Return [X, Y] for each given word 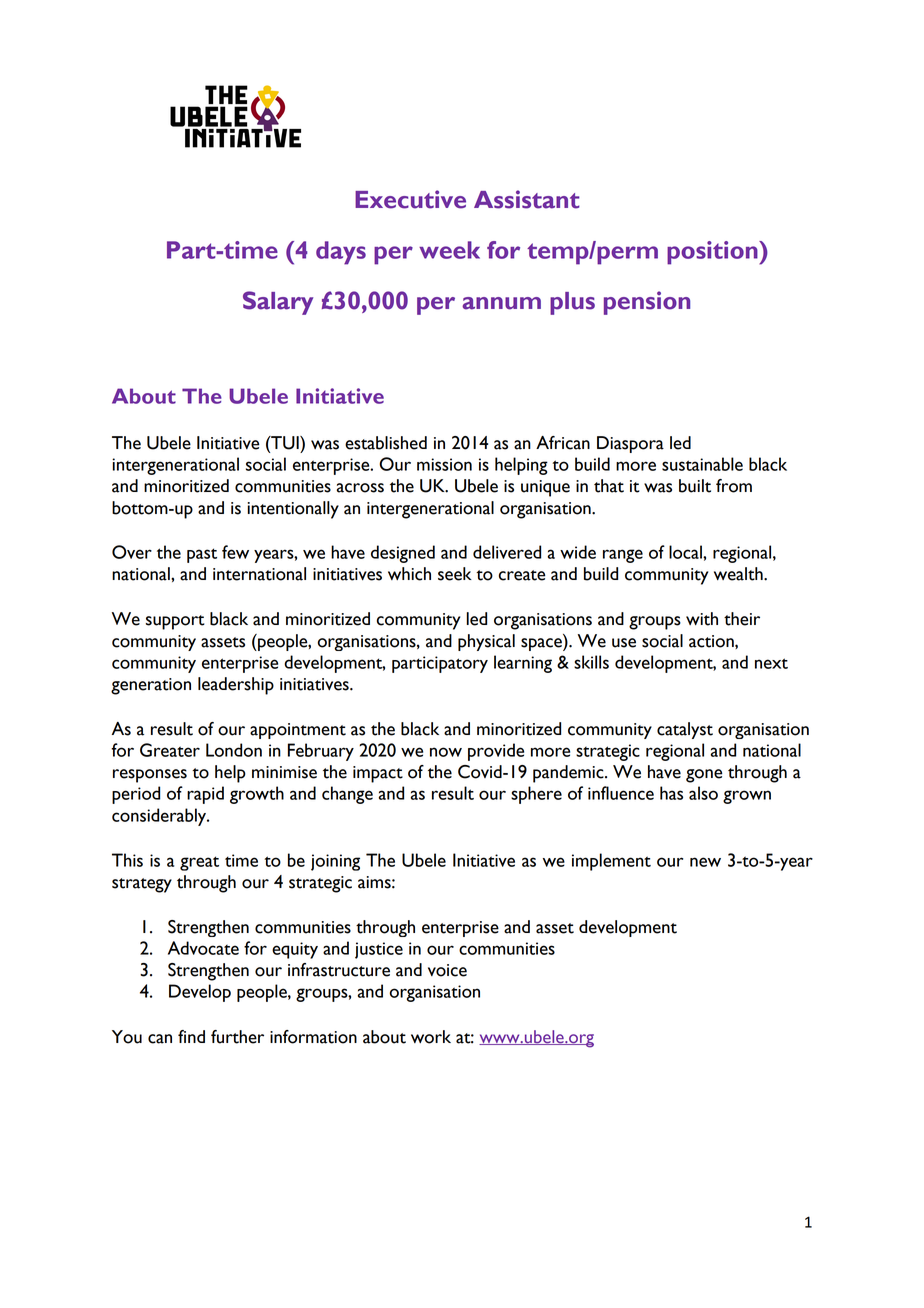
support [175, 622]
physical [486, 642]
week [449, 250]
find [191, 1036]
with [702, 619]
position [713, 253]
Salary [278, 303]
